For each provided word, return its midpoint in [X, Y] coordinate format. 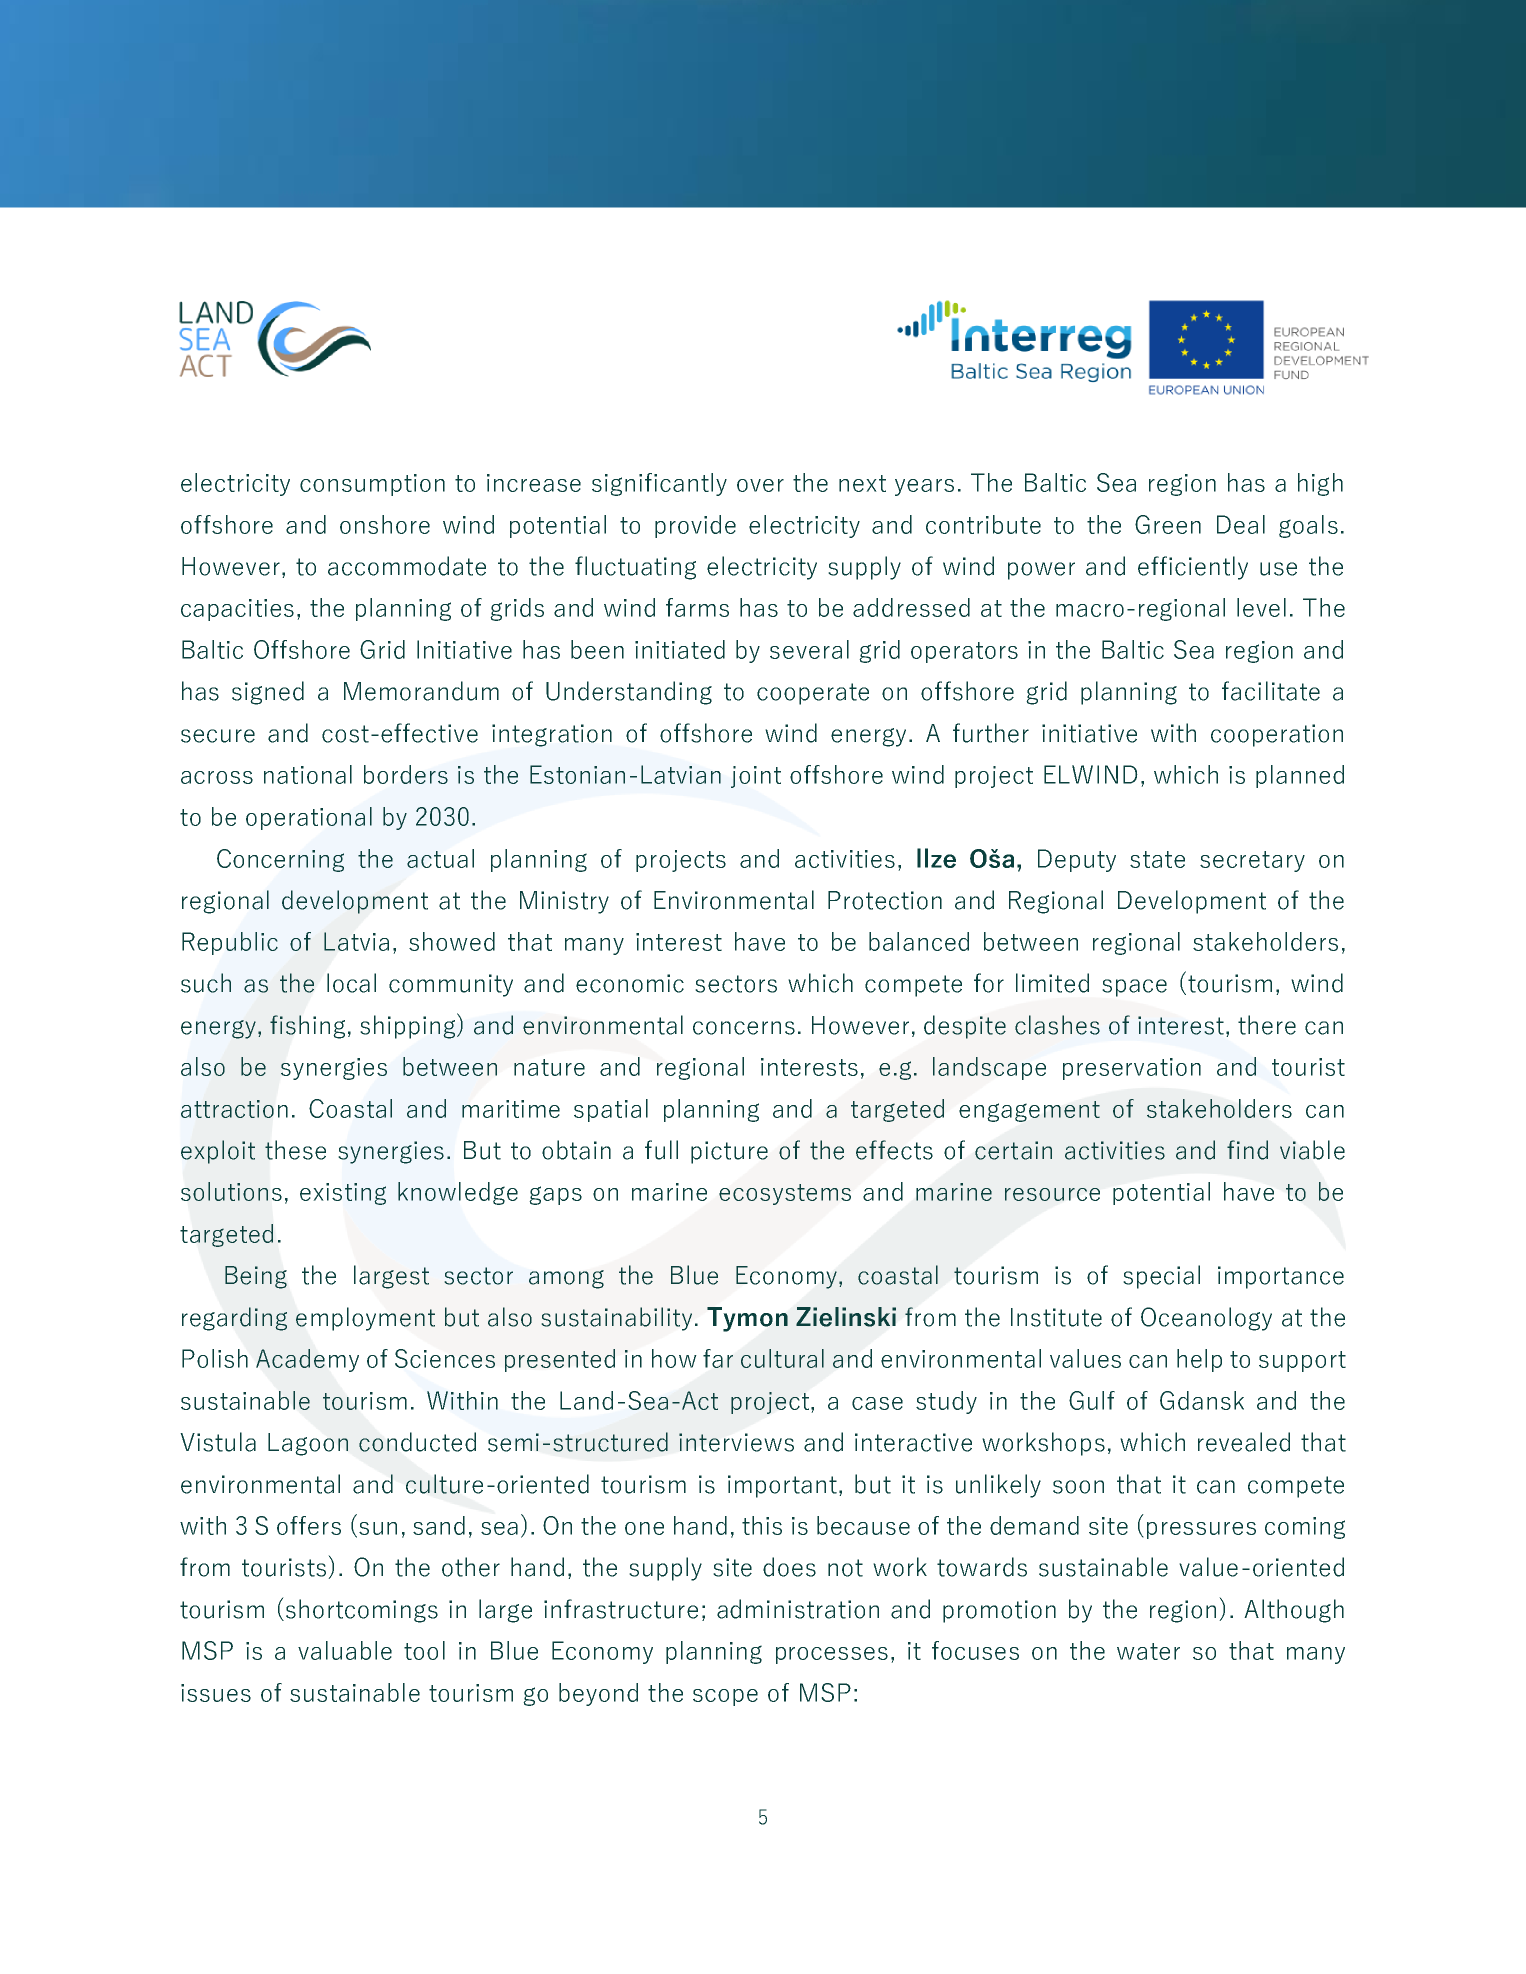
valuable [345, 1650]
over [760, 485]
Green [1168, 524]
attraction [234, 1109]
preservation [1132, 1069]
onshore [385, 524]
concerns [744, 1028]
